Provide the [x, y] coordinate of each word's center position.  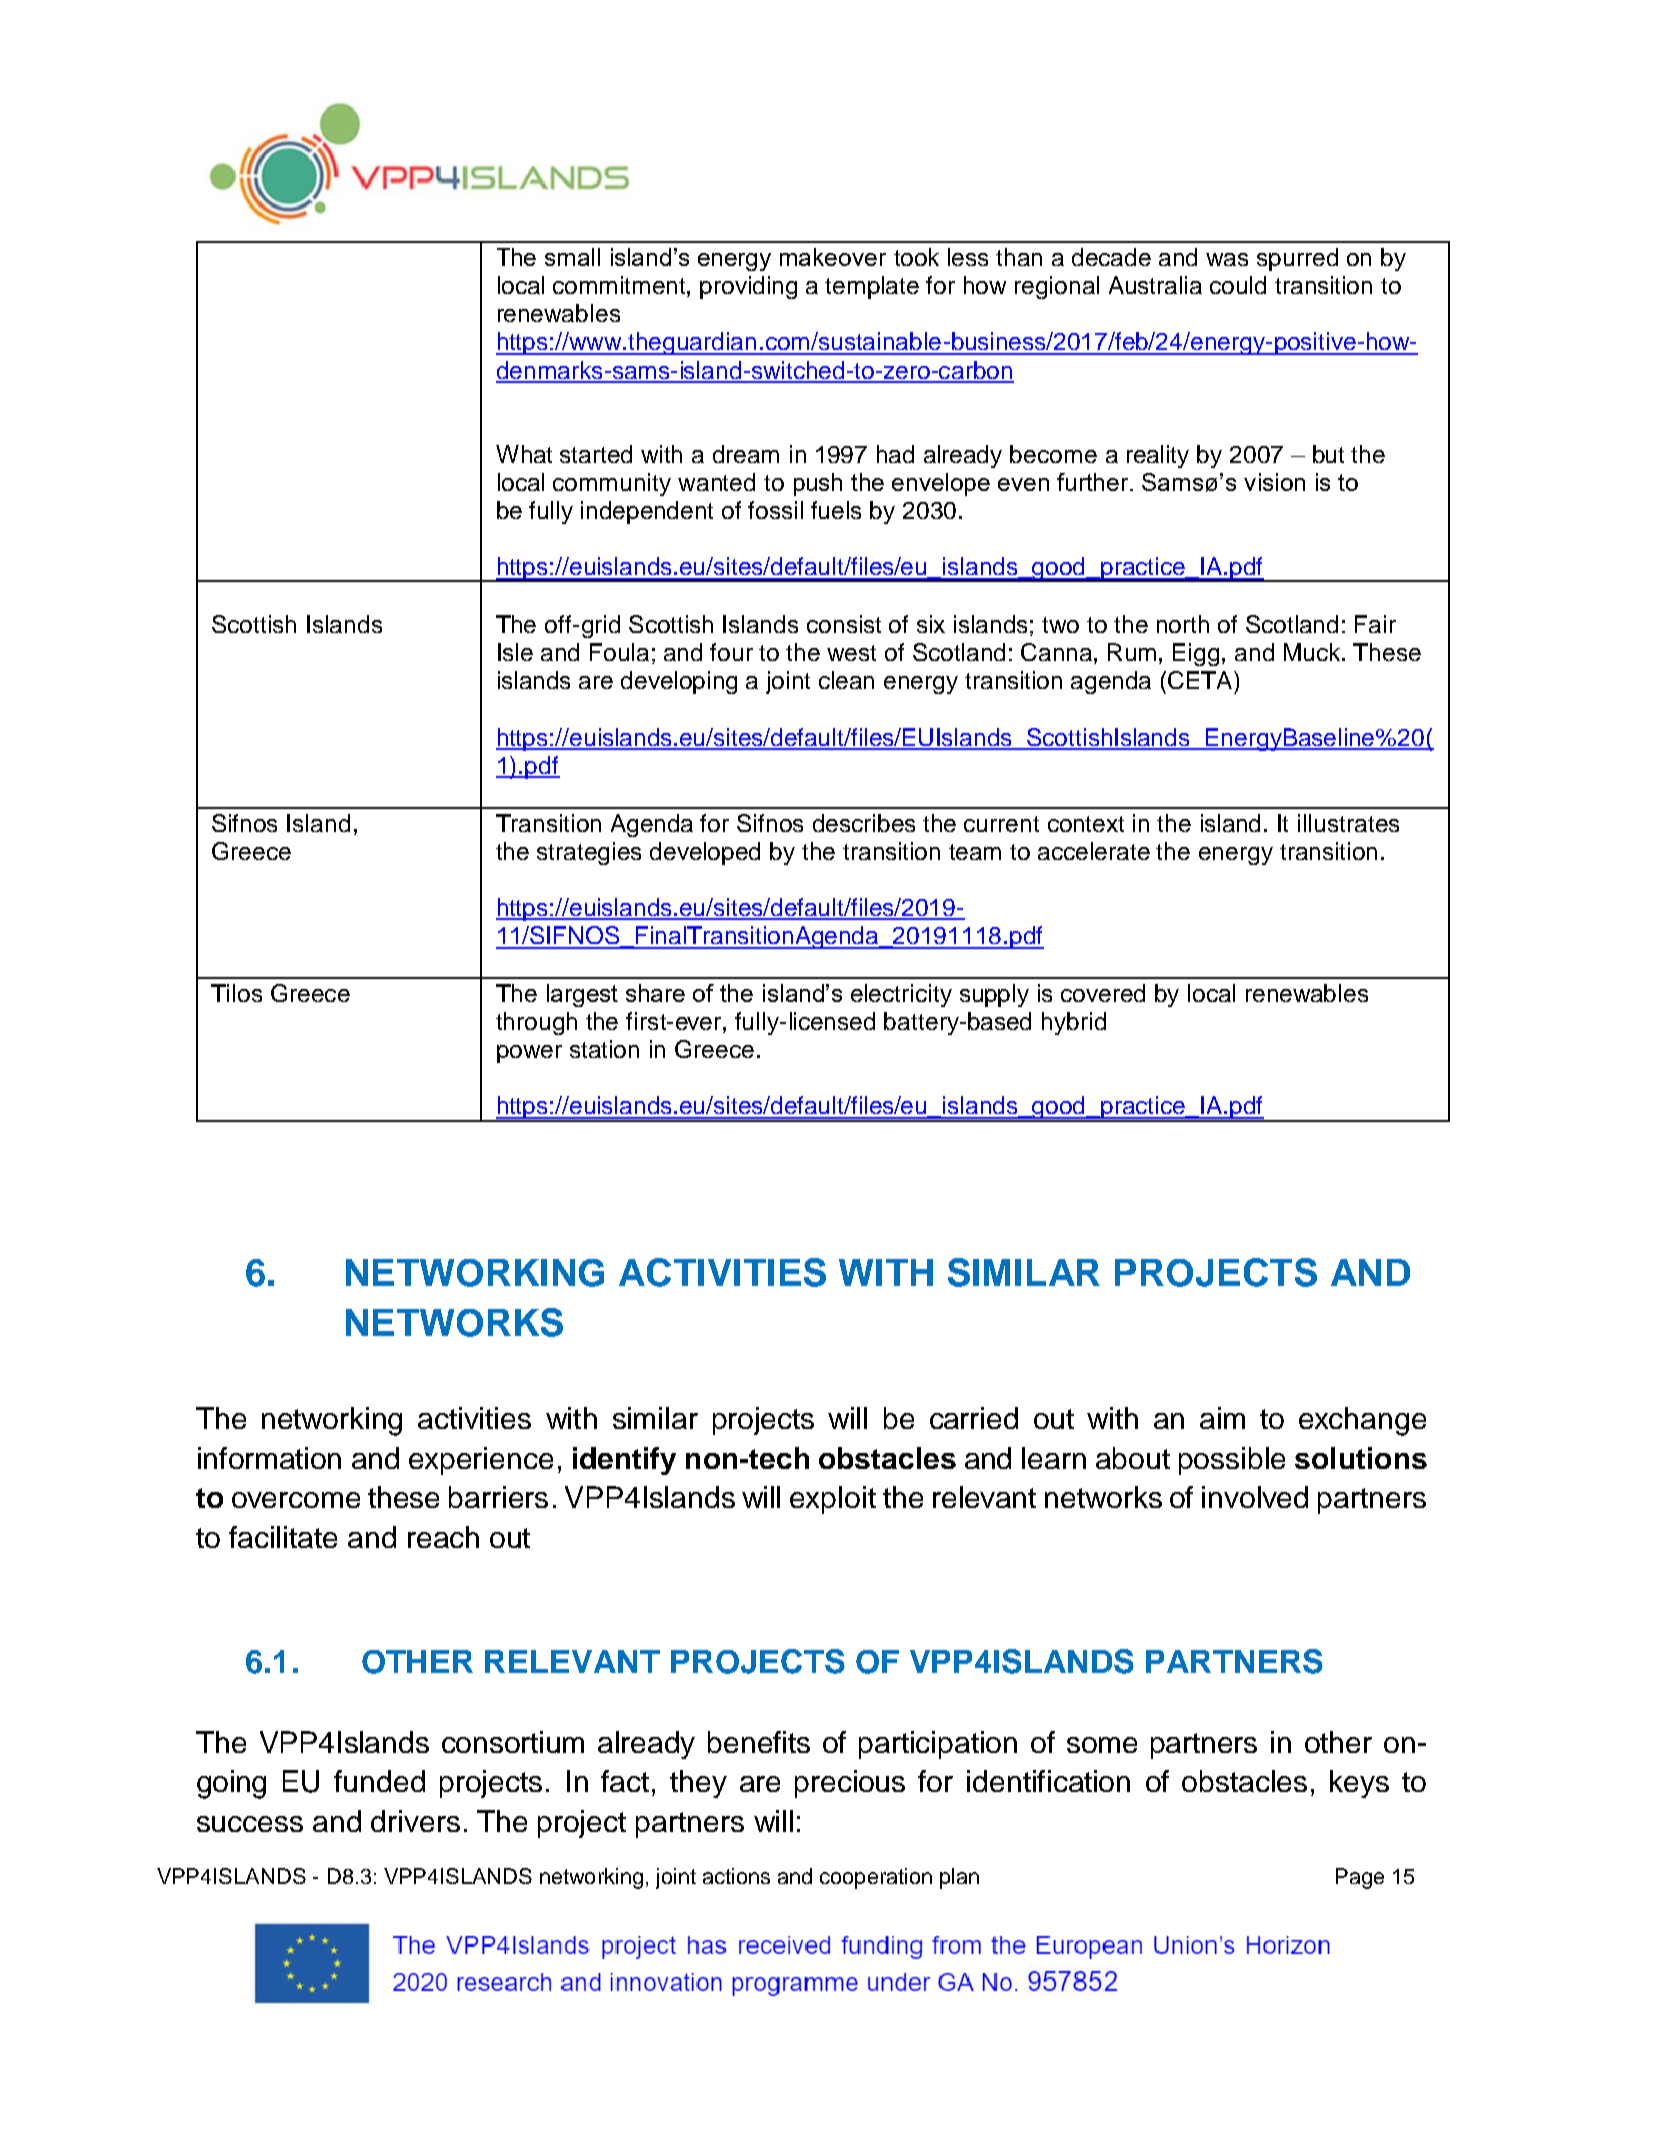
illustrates [1348, 823]
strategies [589, 853]
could [1238, 285]
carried [974, 1418]
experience [481, 1461]
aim [1222, 1418]
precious [850, 1784]
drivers [415, 1821]
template [872, 287]
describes [864, 823]
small [572, 257]
